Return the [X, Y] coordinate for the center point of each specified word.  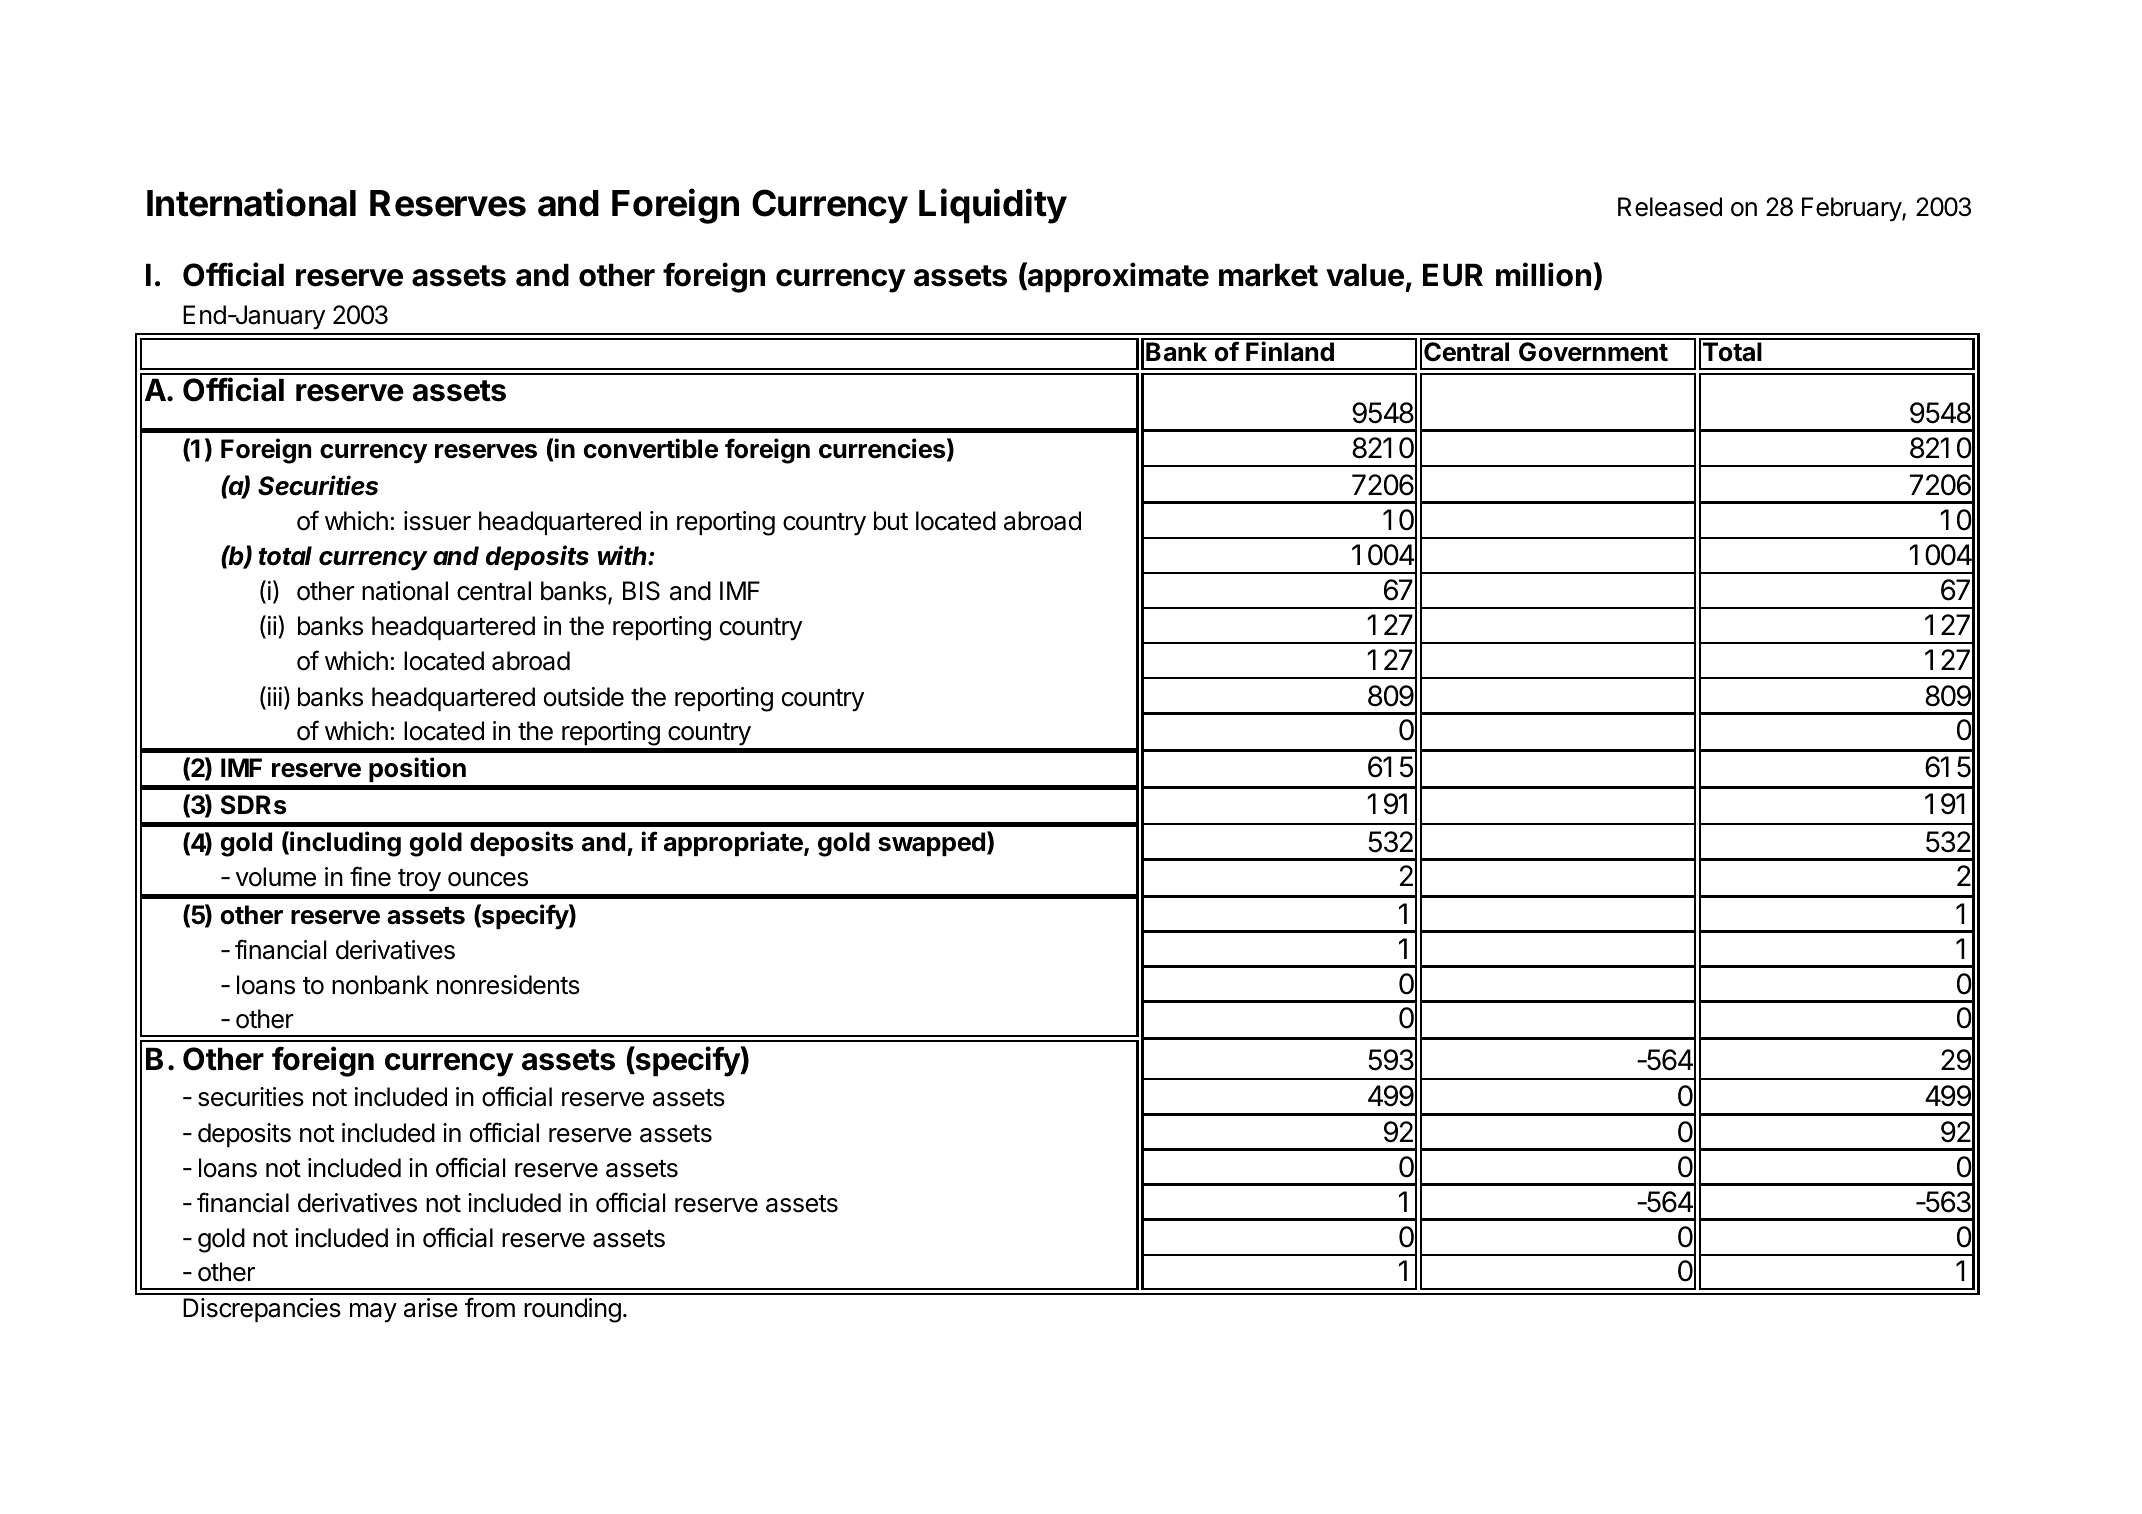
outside [584, 697]
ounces [488, 879]
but [891, 521]
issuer [437, 521]
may [373, 1313]
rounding [572, 1310]
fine [370, 876]
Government [1593, 352]
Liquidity [993, 206]
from [490, 1307]
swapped [931, 844]
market [1268, 275]
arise [431, 1308]
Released [1670, 207]
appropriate [734, 843]
